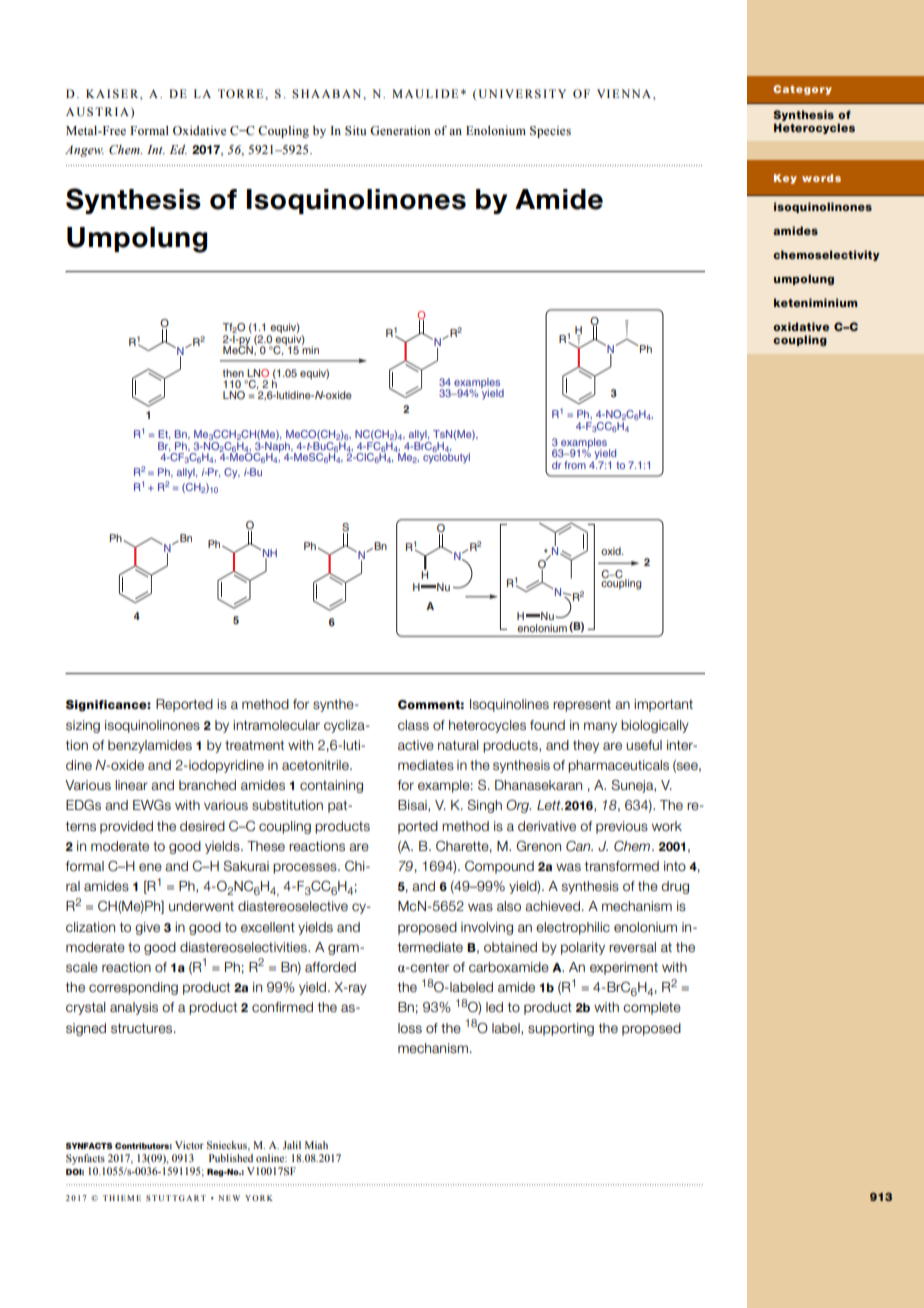 The image size is (924, 1308). What do you see at coordinates (97, 112) in the document?
I see `AUSTRIA` at bounding box center [97, 112].
